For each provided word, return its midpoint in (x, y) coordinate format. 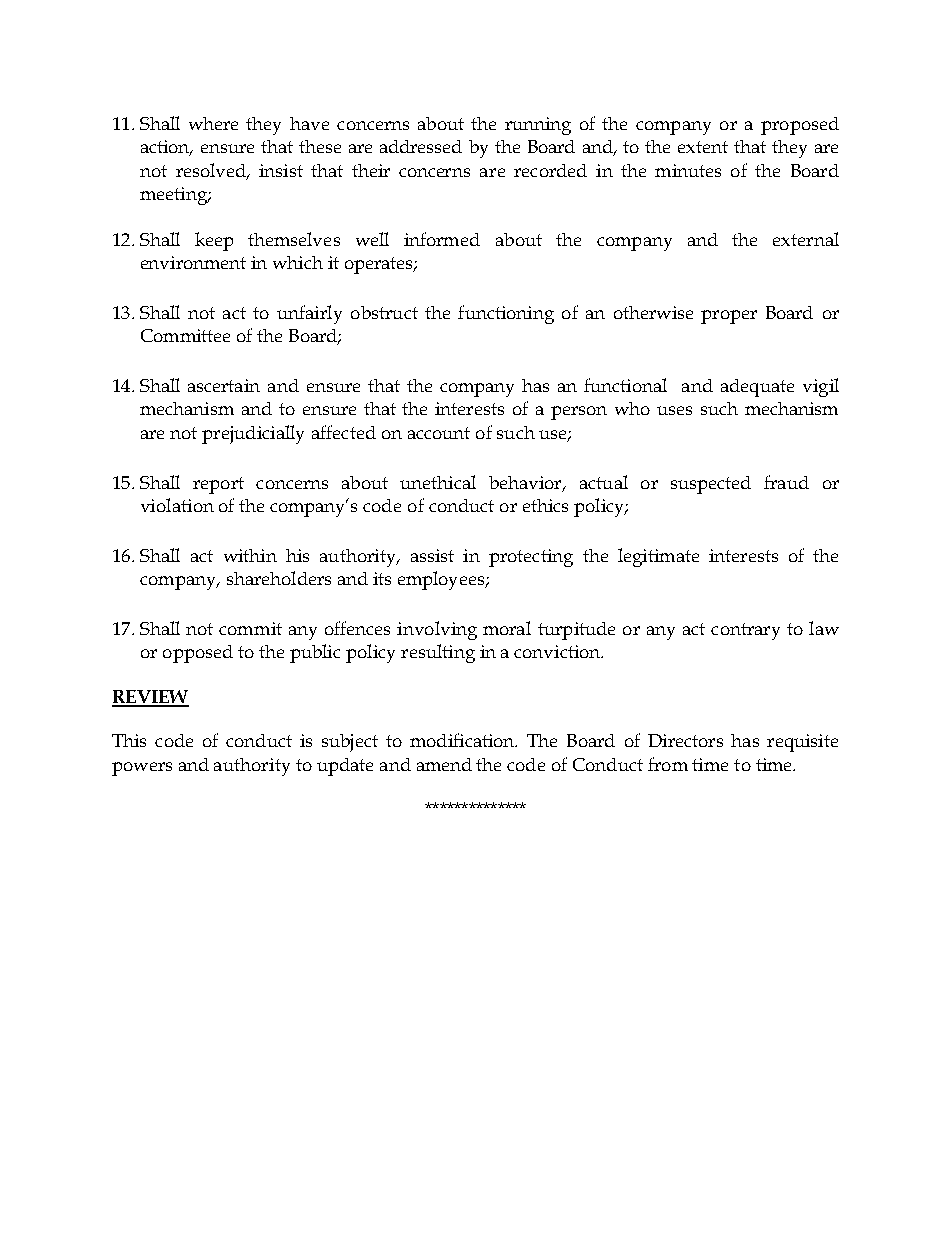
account (439, 433)
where (213, 123)
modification (463, 740)
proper (729, 317)
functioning (506, 314)
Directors (685, 740)
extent (703, 147)
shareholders (279, 578)
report (218, 485)
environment (193, 262)
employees (442, 580)
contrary (745, 631)
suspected (711, 485)
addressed (421, 146)
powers (142, 769)
